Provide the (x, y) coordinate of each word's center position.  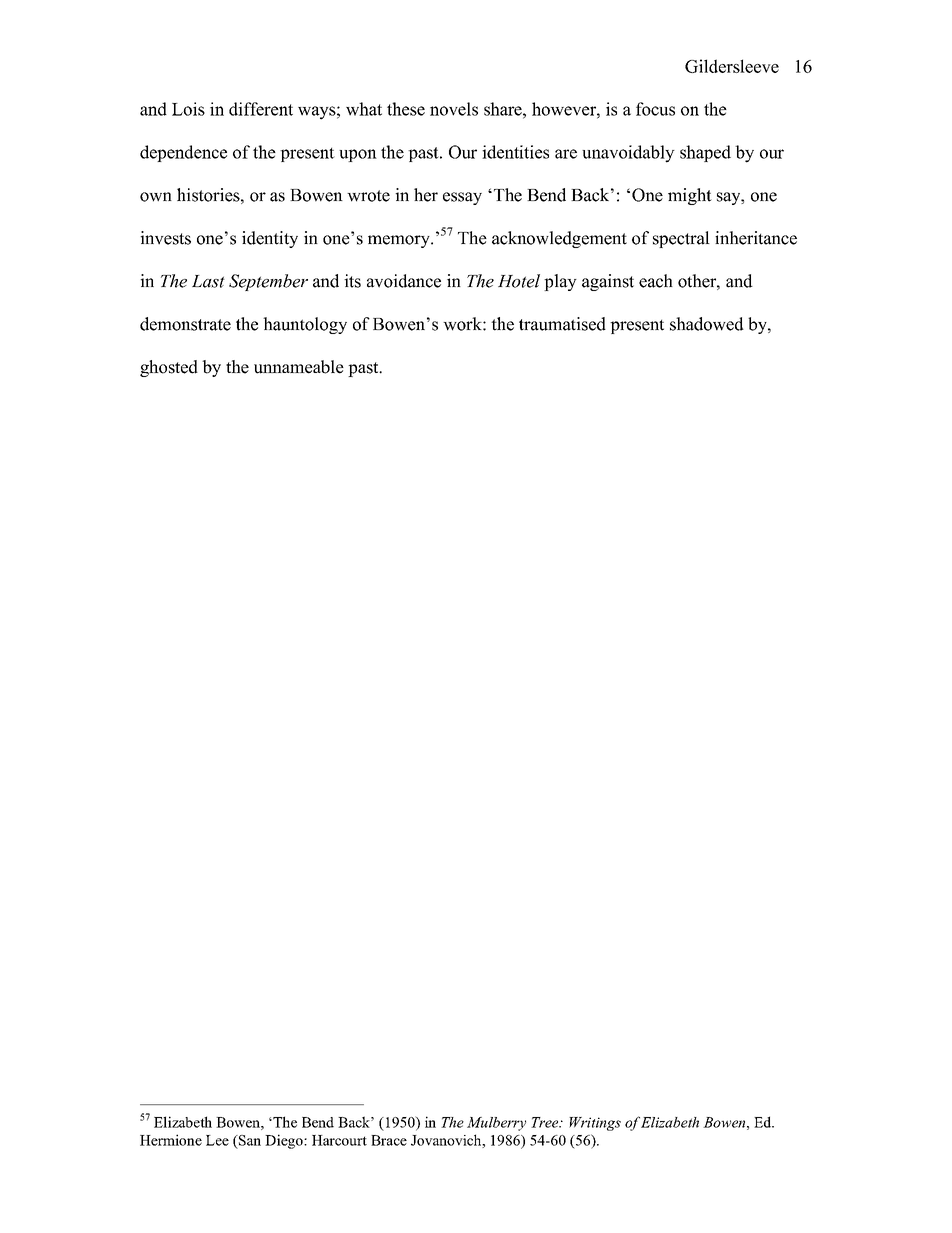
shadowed (707, 324)
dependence (183, 153)
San (249, 1140)
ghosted (169, 368)
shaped (705, 153)
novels (454, 109)
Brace (389, 1140)
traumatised (562, 324)
